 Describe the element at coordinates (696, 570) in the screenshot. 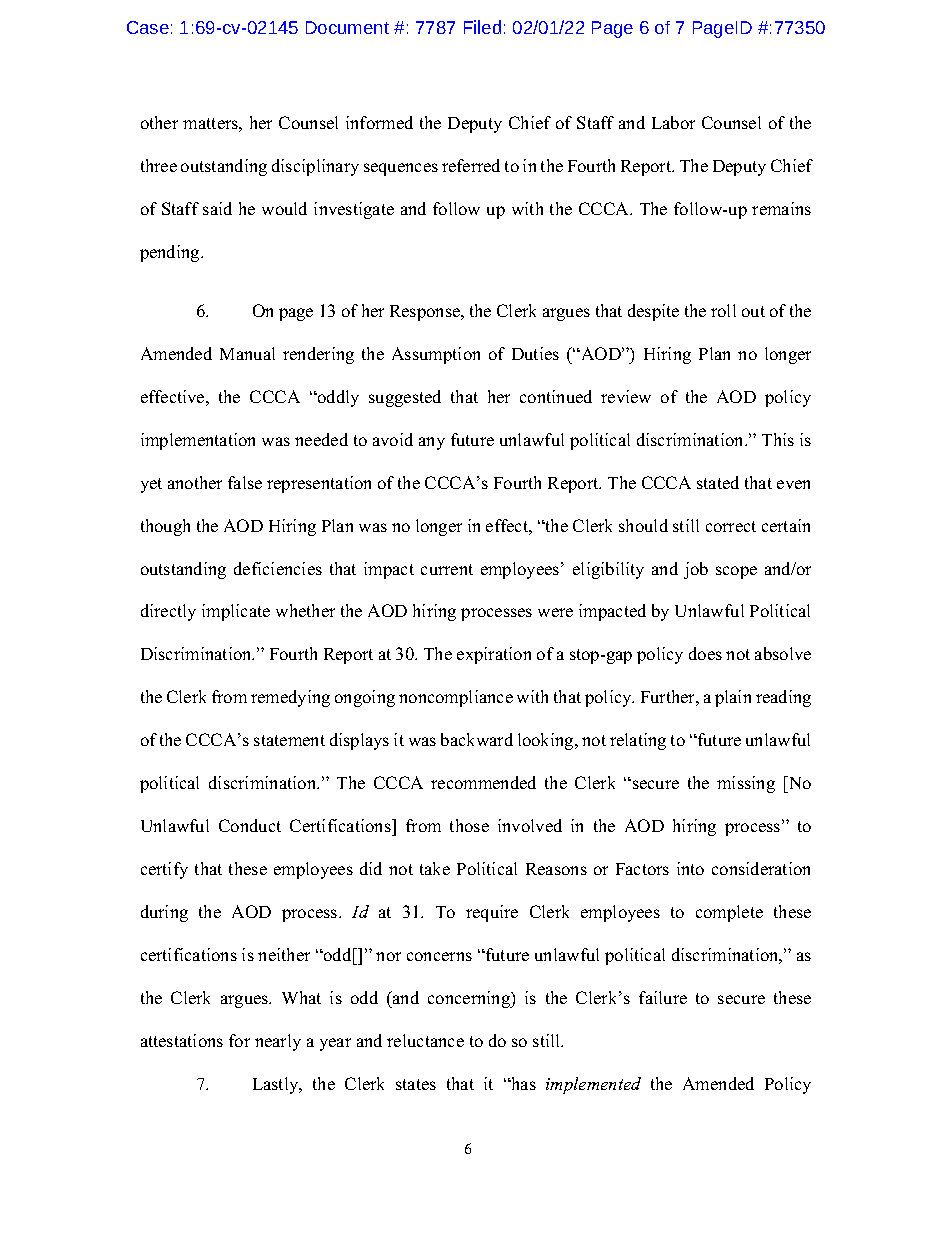

I see `job` at that location.
